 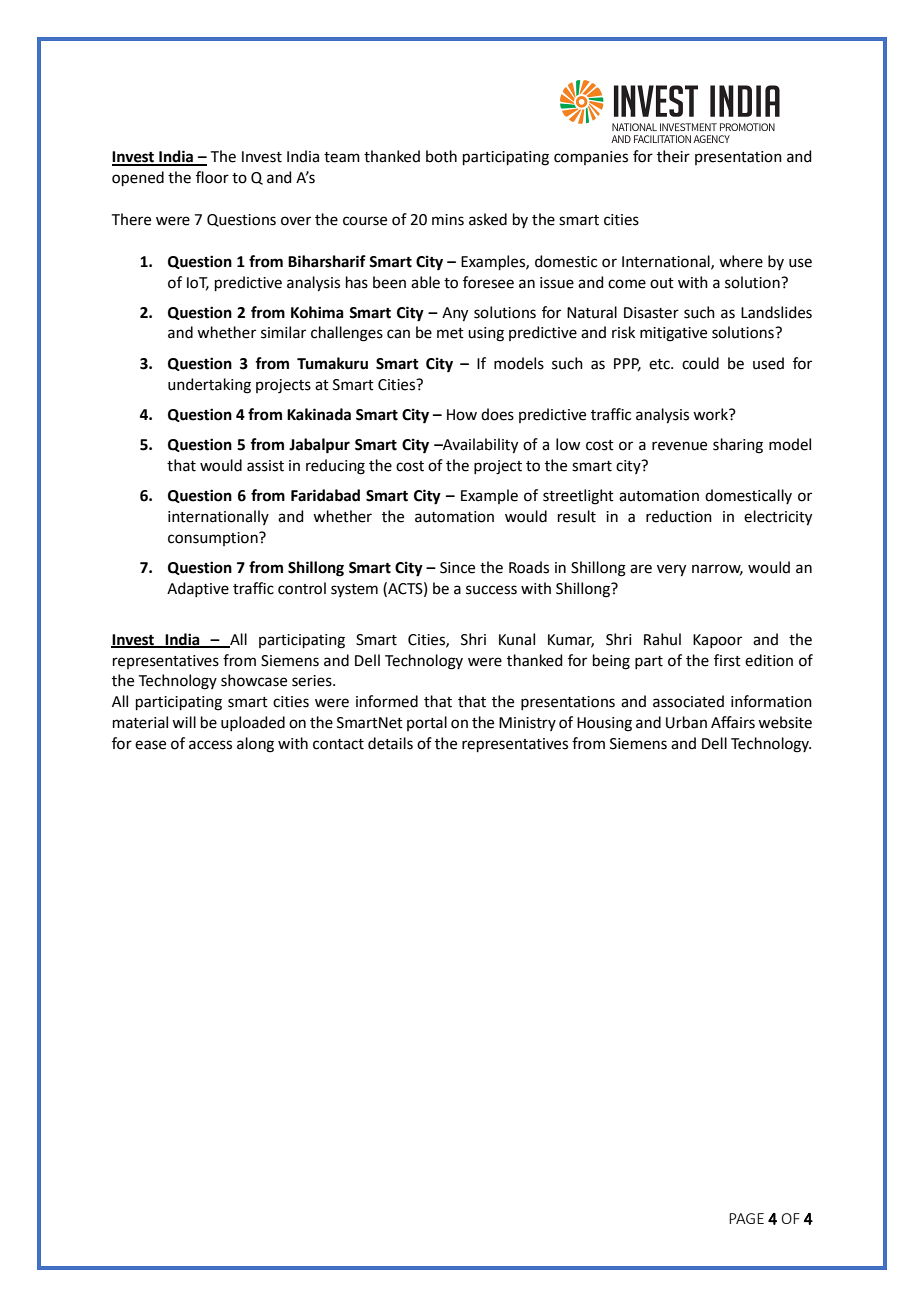 What do you see at coordinates (746, 1218) in the document?
I see `PAGE` at bounding box center [746, 1218].
